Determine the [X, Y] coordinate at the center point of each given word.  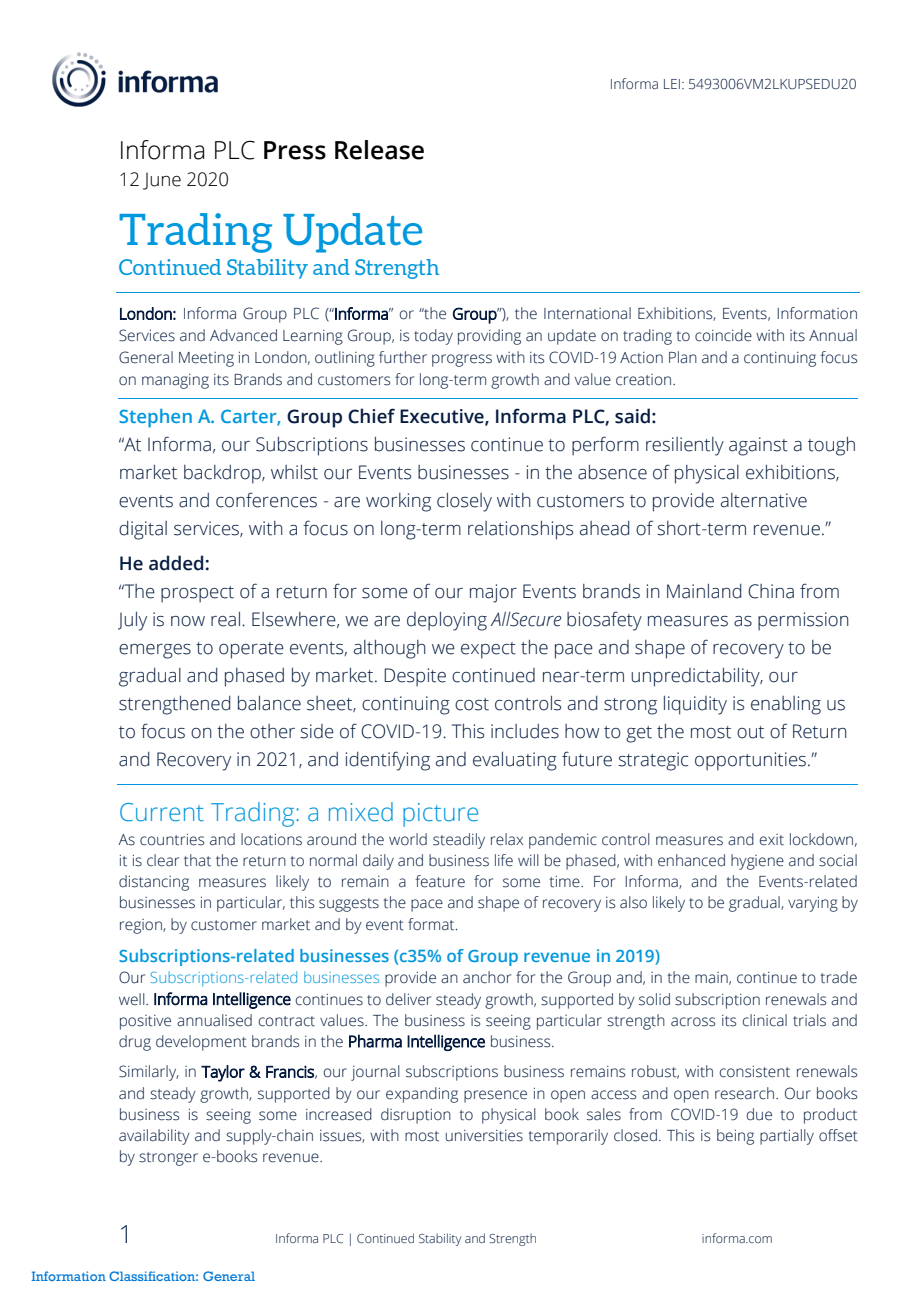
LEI [672, 84]
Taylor [223, 1073]
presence [495, 1096]
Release [379, 150]
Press [295, 150]
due [759, 1114]
